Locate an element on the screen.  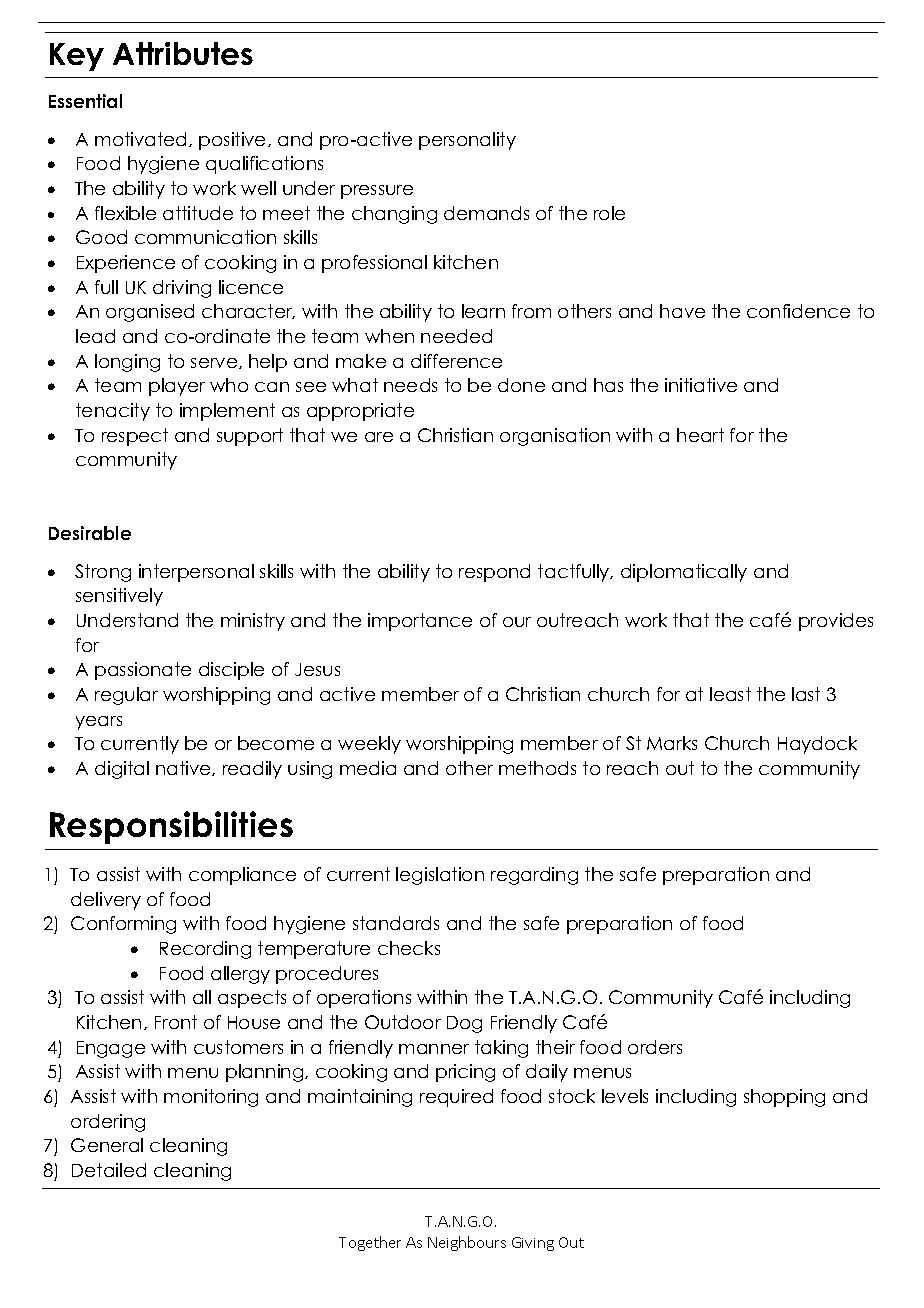
importance is located at coordinates (420, 622).
